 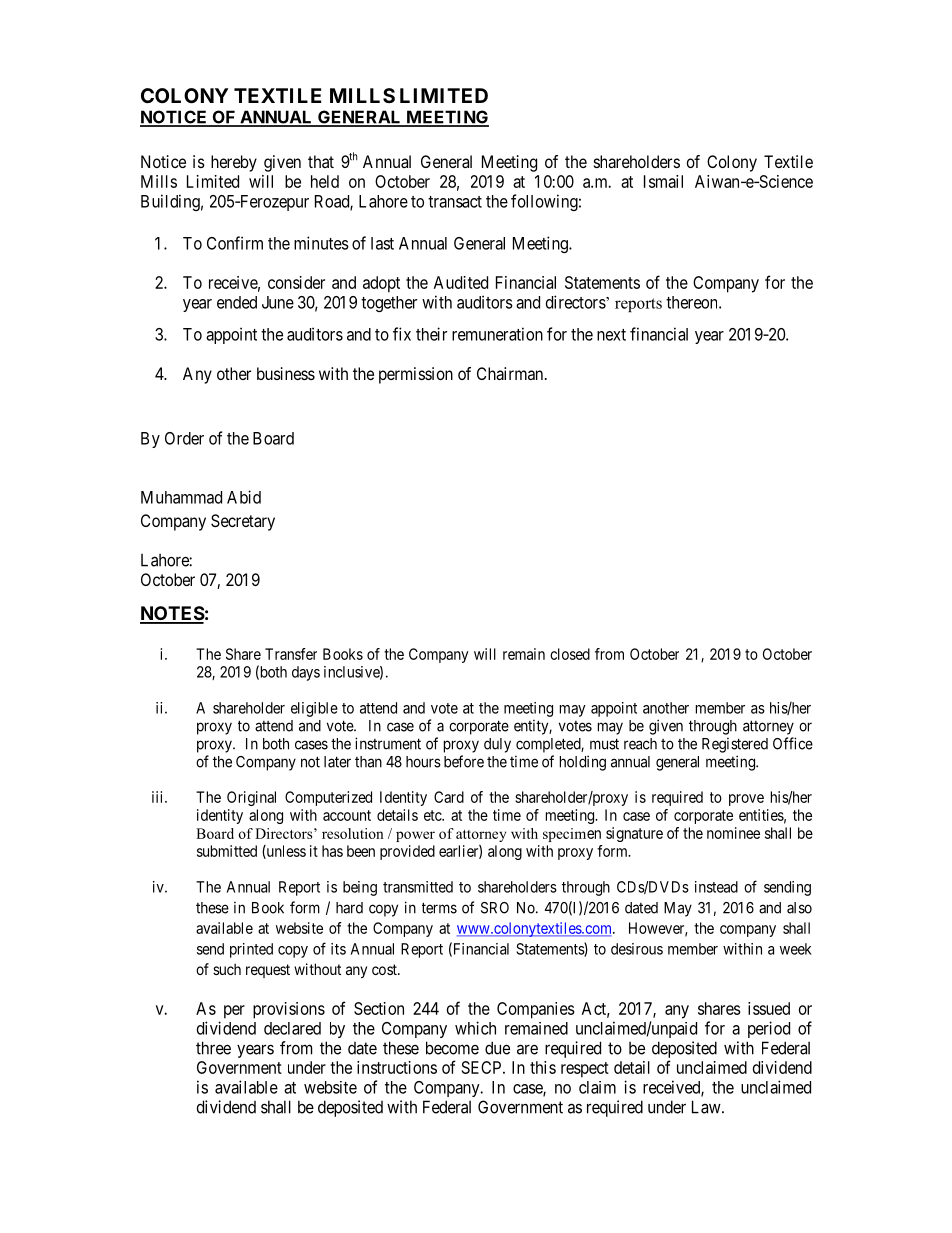 I want to click on due, so click(x=497, y=1048).
